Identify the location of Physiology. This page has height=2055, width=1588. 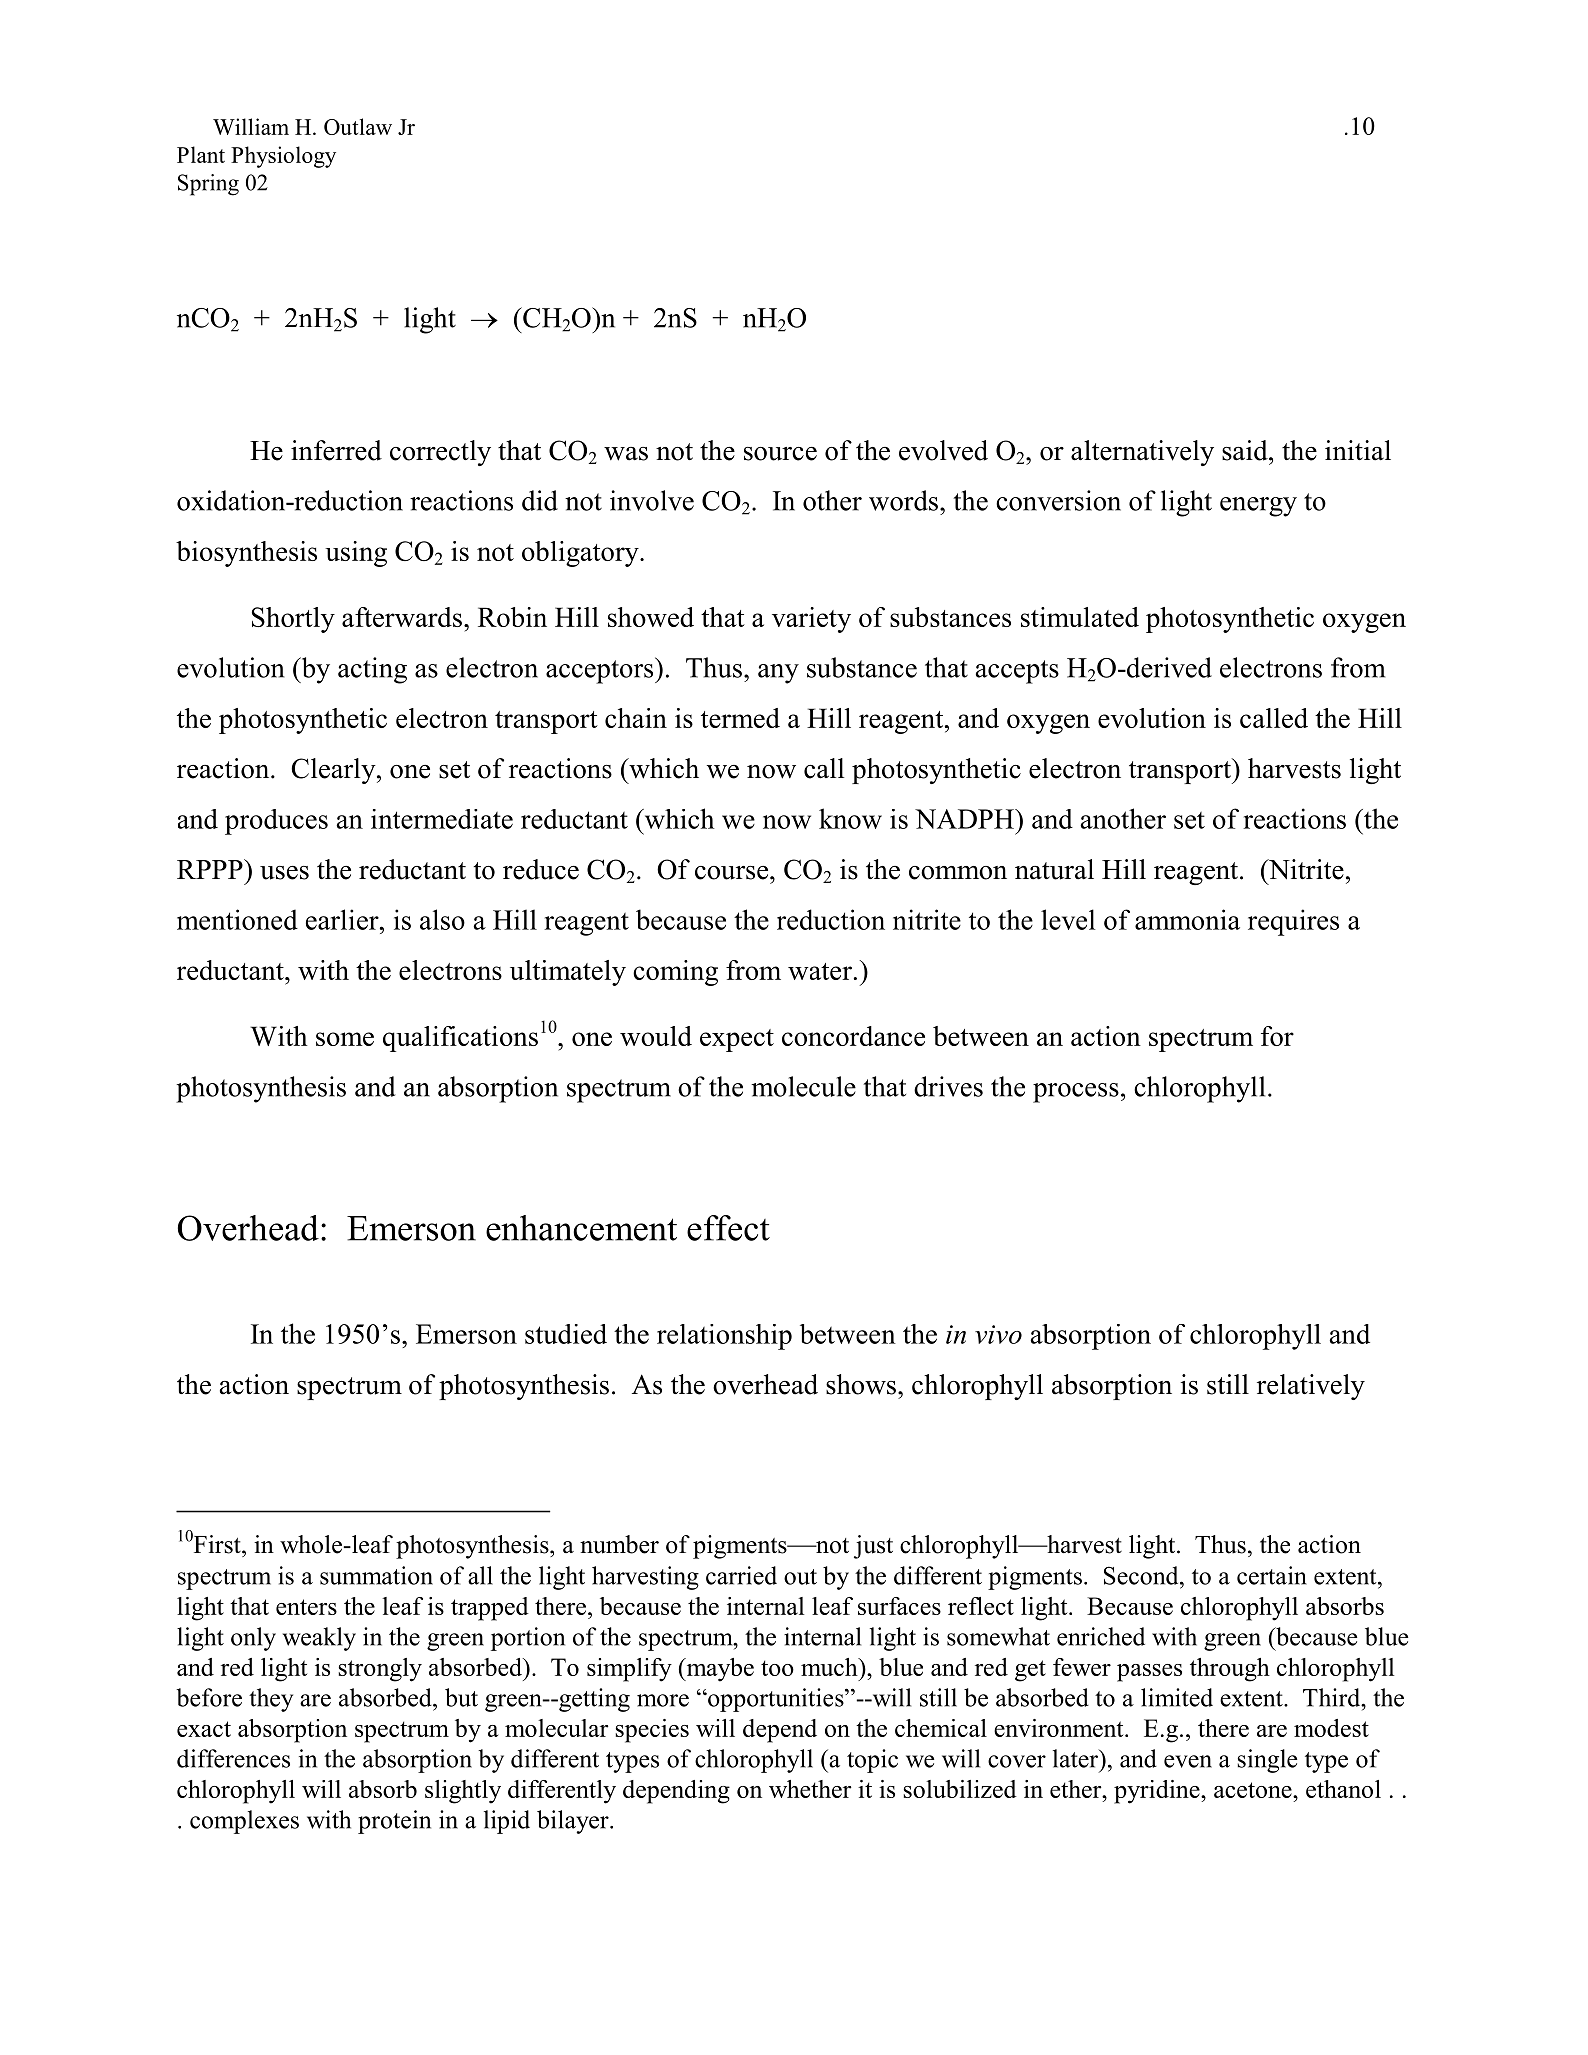
(283, 157).
